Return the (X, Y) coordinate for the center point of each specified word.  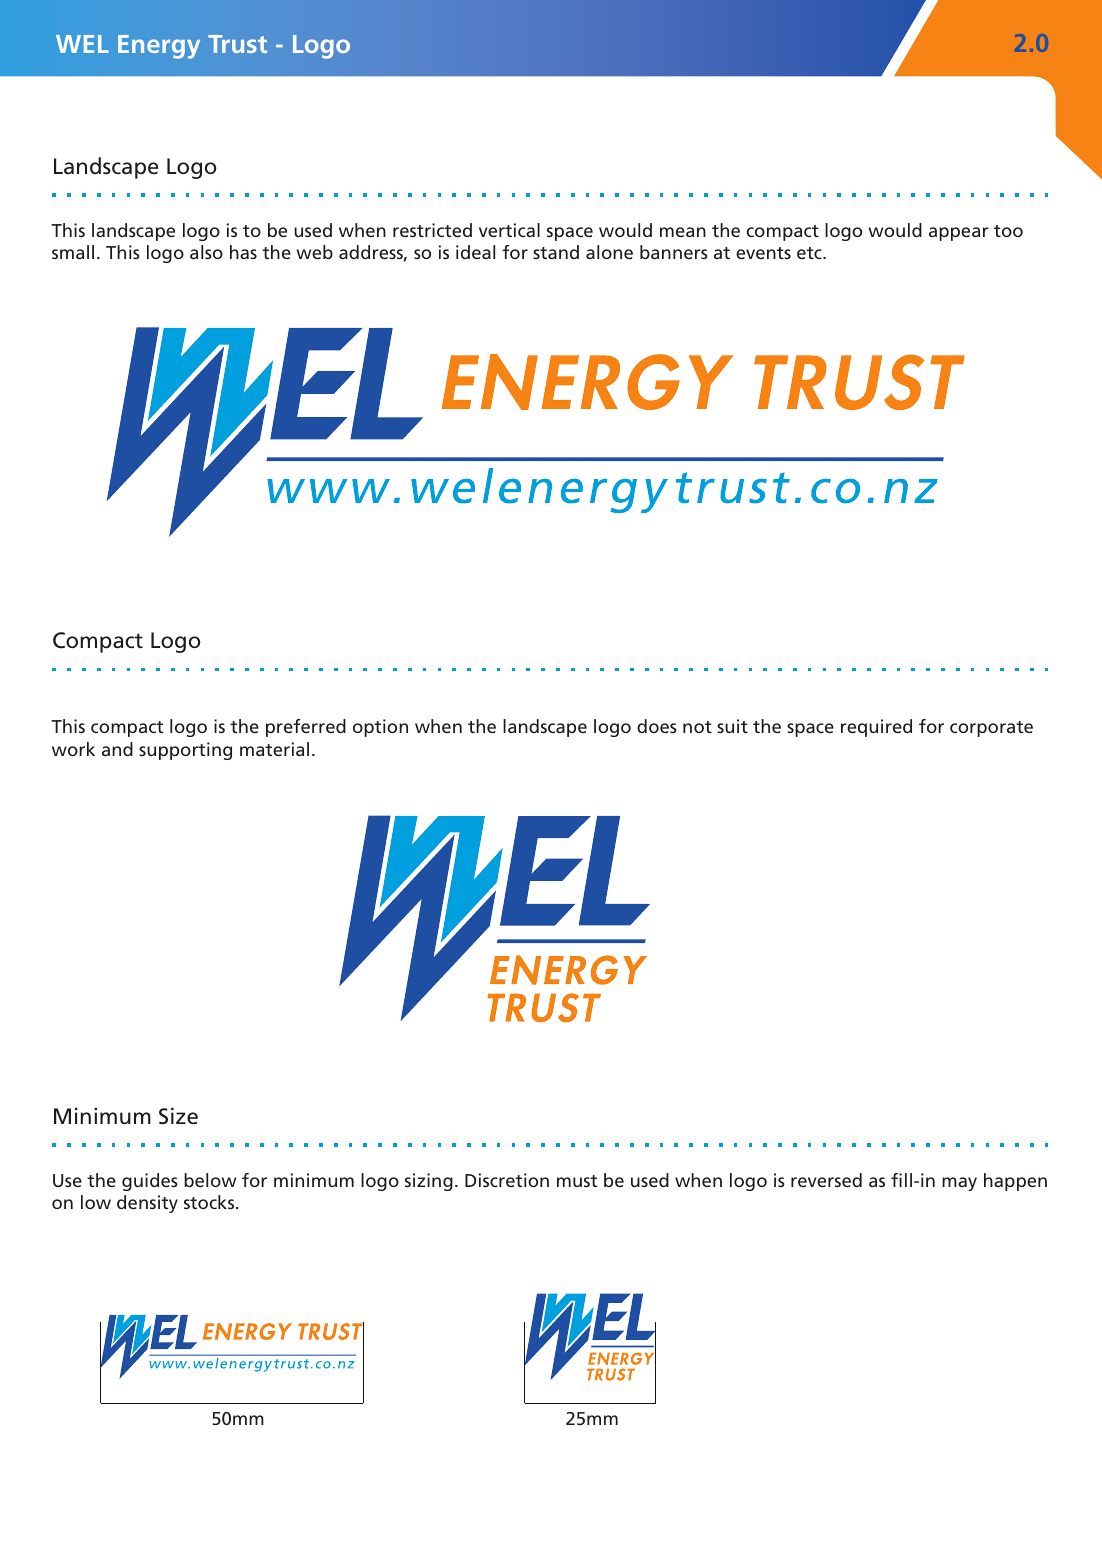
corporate (991, 729)
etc (810, 253)
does (657, 726)
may (959, 1184)
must (577, 1181)
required (876, 728)
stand (556, 252)
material (274, 749)
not (697, 727)
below (210, 1180)
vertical (509, 230)
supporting (185, 751)
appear (959, 234)
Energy (159, 47)
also (206, 252)
